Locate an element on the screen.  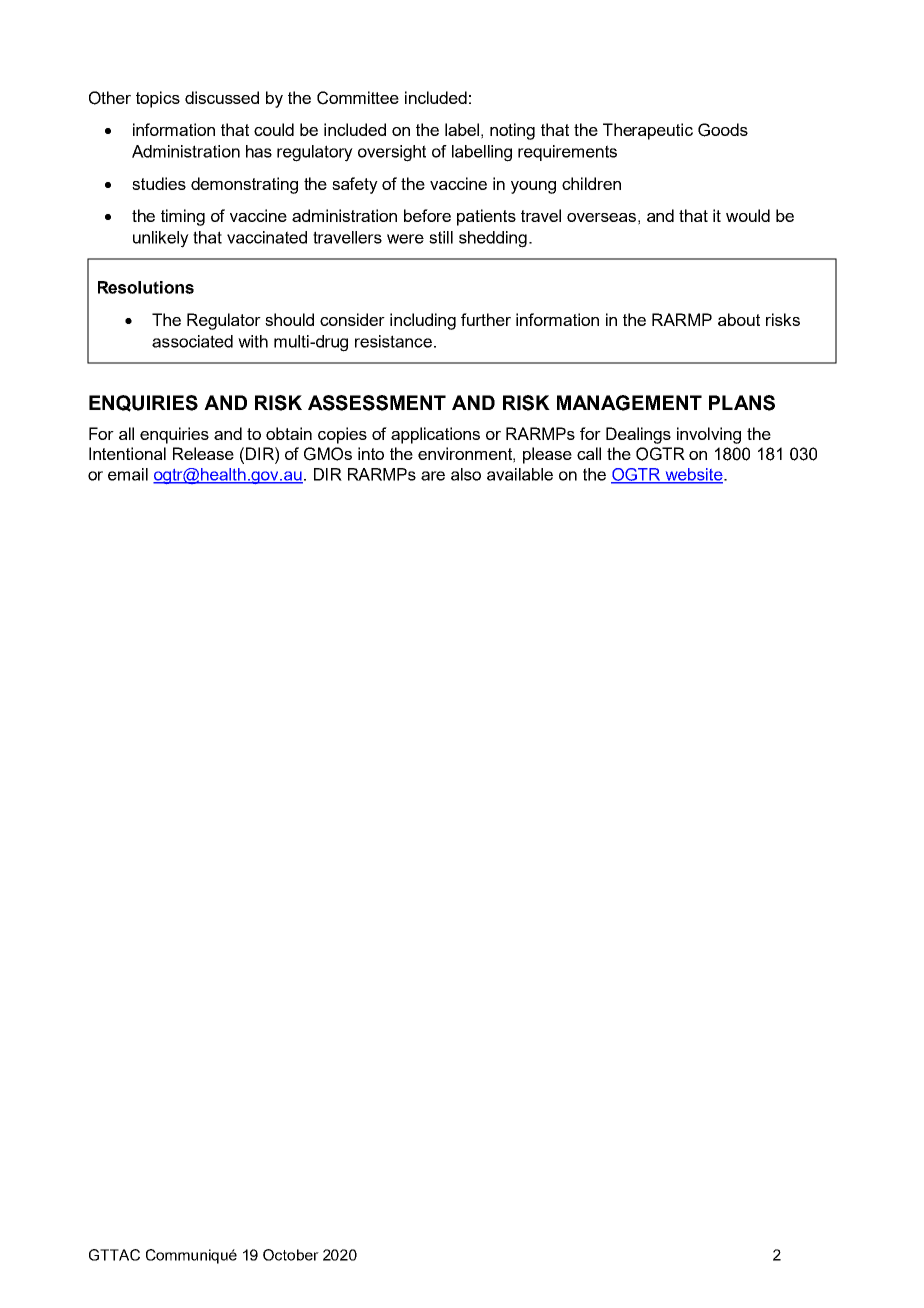
website is located at coordinates (694, 475).
